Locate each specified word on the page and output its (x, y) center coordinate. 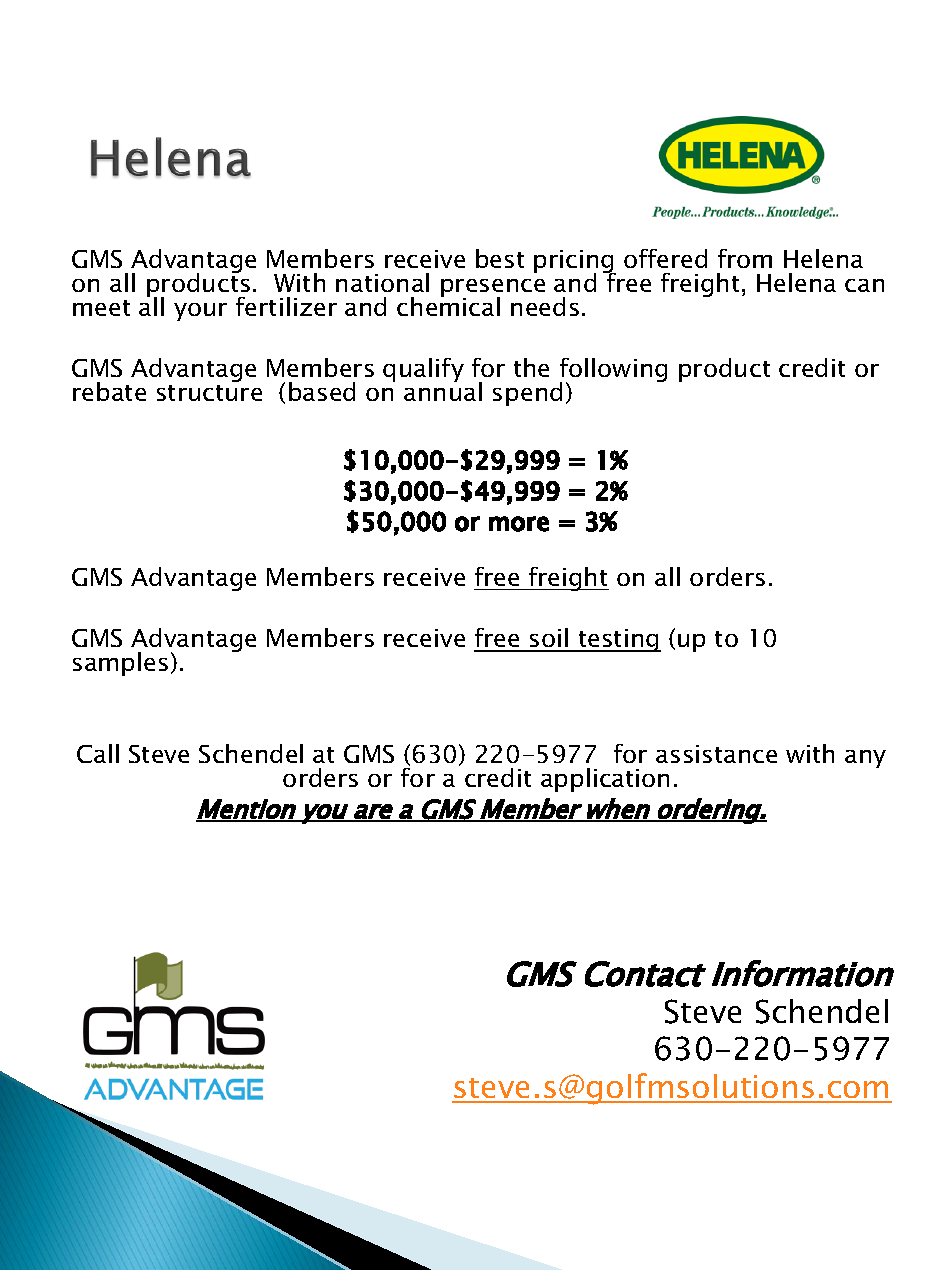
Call (98, 753)
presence (493, 289)
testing (618, 640)
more (519, 524)
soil (549, 639)
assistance (716, 754)
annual (443, 390)
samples (120, 664)
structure (209, 393)
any (865, 759)
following (613, 371)
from (745, 258)
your (200, 312)
